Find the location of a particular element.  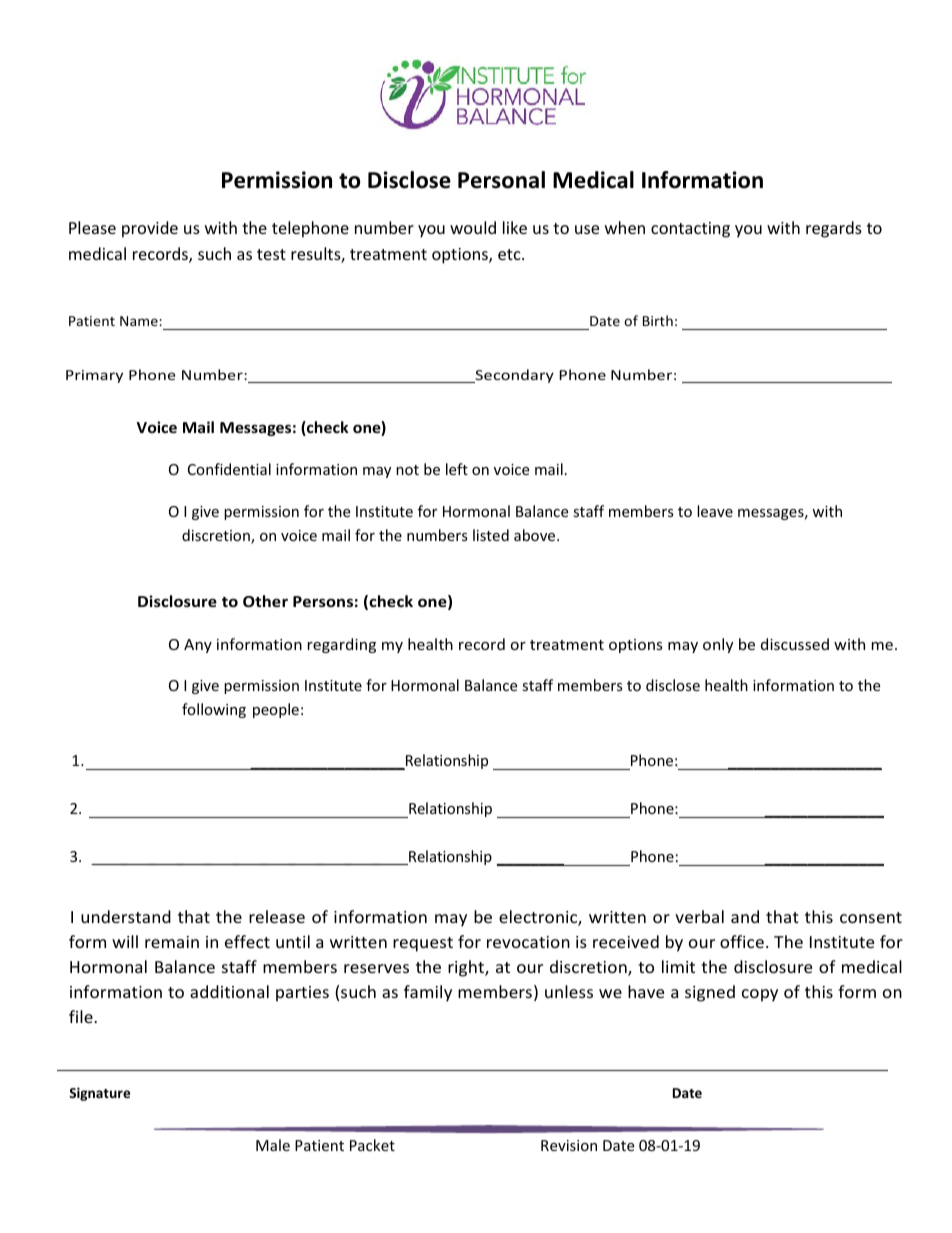

understand is located at coordinates (126, 916).
